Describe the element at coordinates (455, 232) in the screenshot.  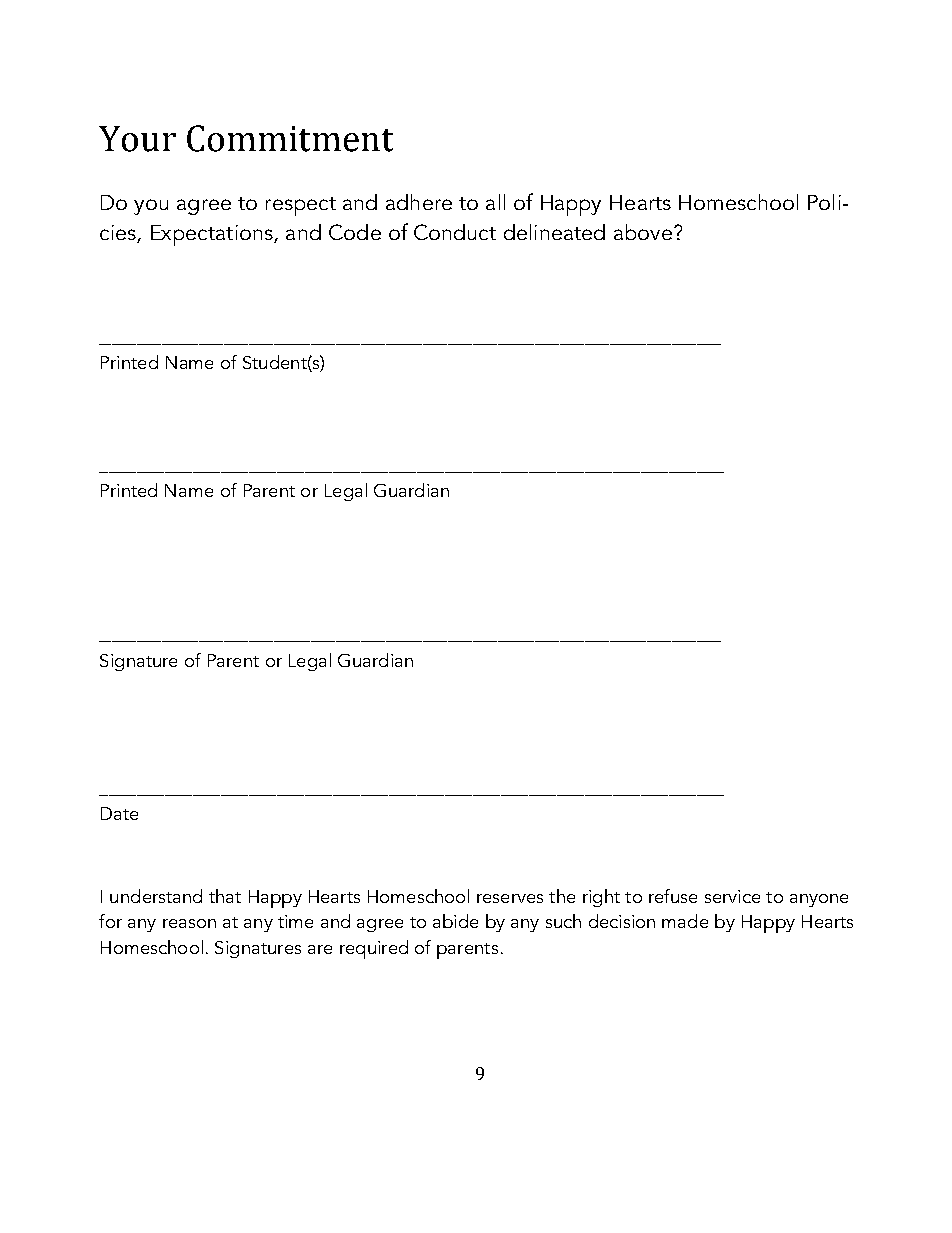
I see `Conduct` at that location.
